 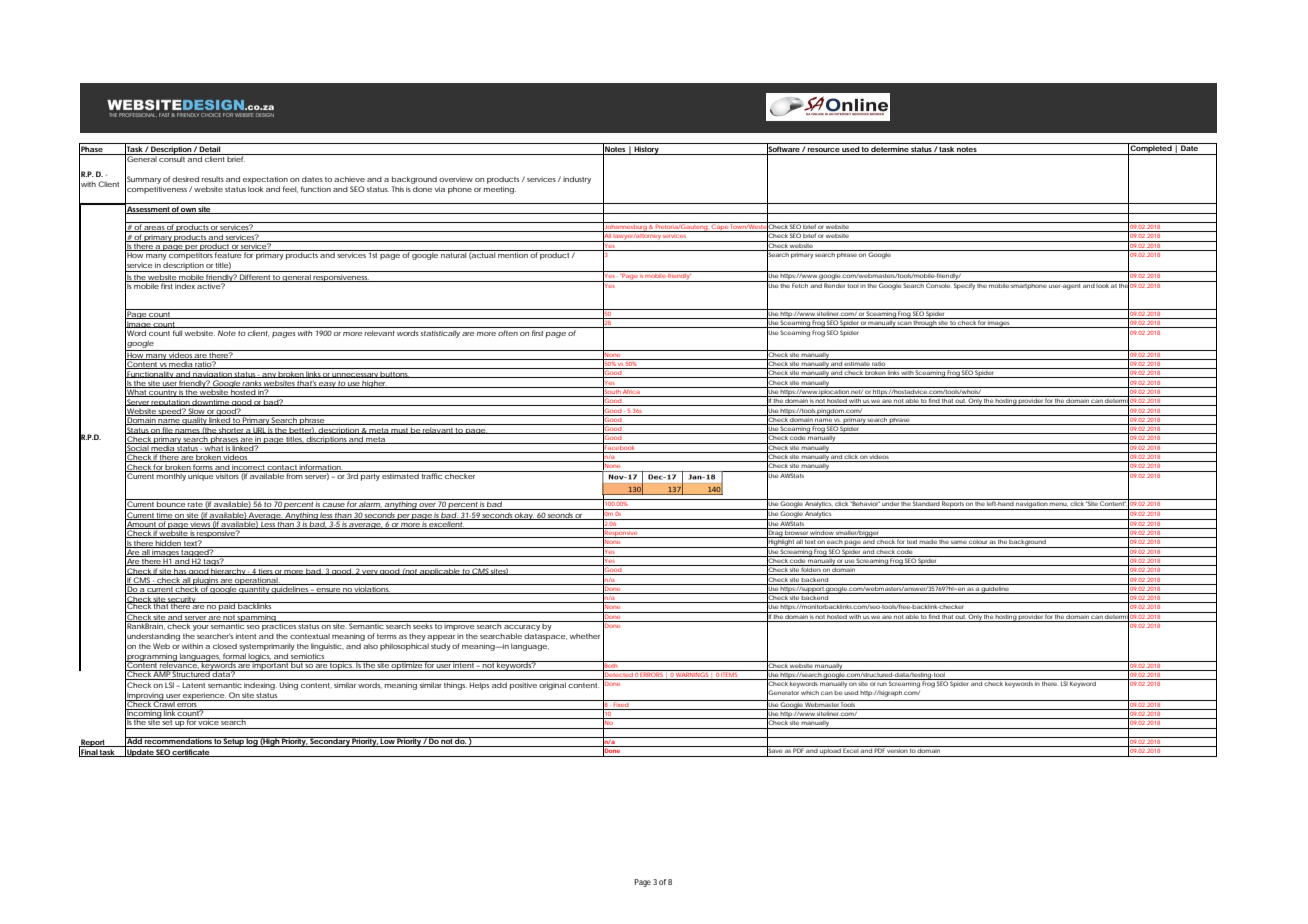 What do you see at coordinates (231, 430) in the document?
I see `shorter` at bounding box center [231, 430].
